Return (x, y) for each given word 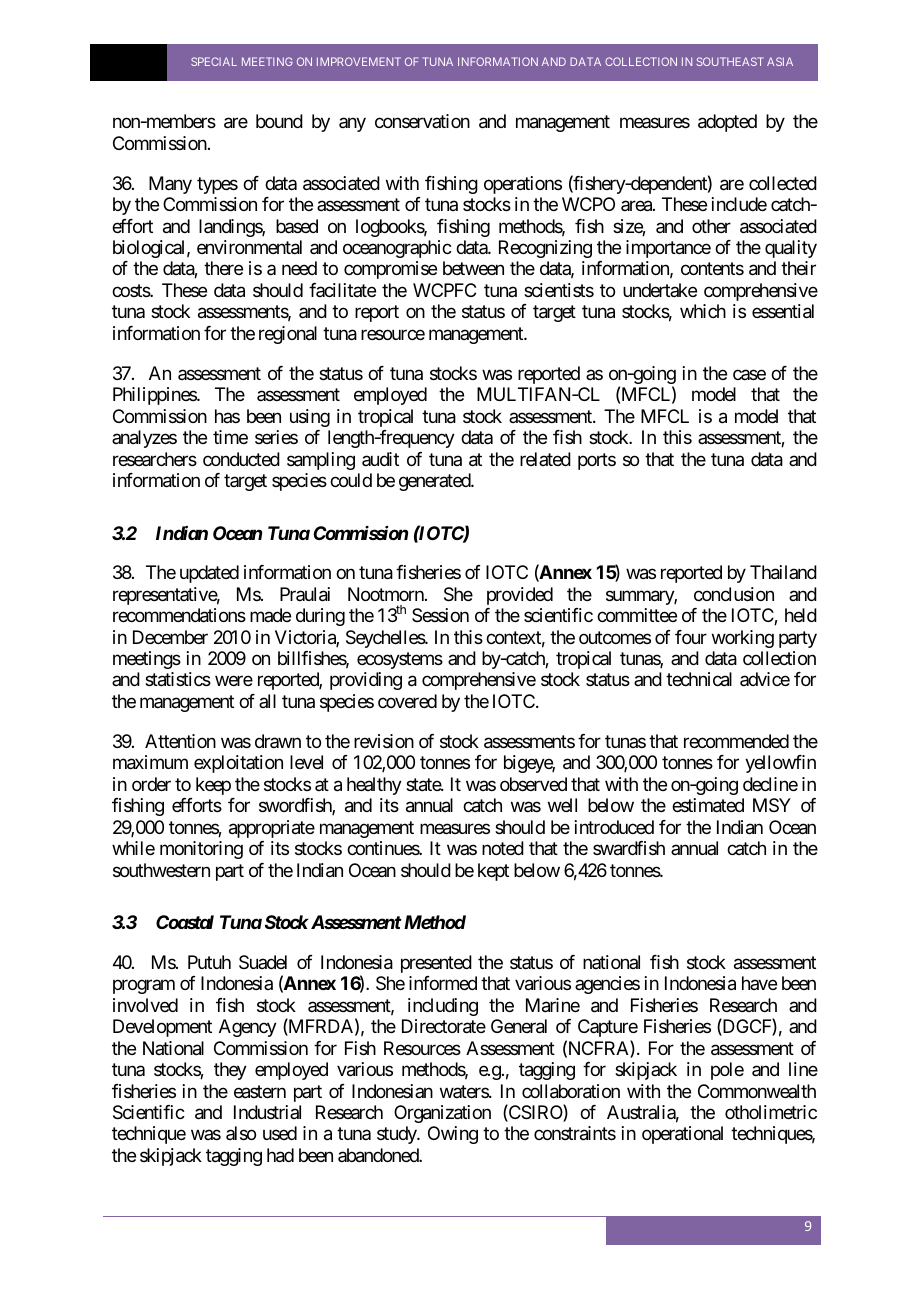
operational (682, 1135)
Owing (453, 1135)
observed (533, 784)
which (703, 311)
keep (213, 786)
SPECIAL (214, 61)
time (230, 437)
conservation (422, 121)
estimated (708, 805)
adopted (727, 123)
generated (435, 482)
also (241, 1133)
